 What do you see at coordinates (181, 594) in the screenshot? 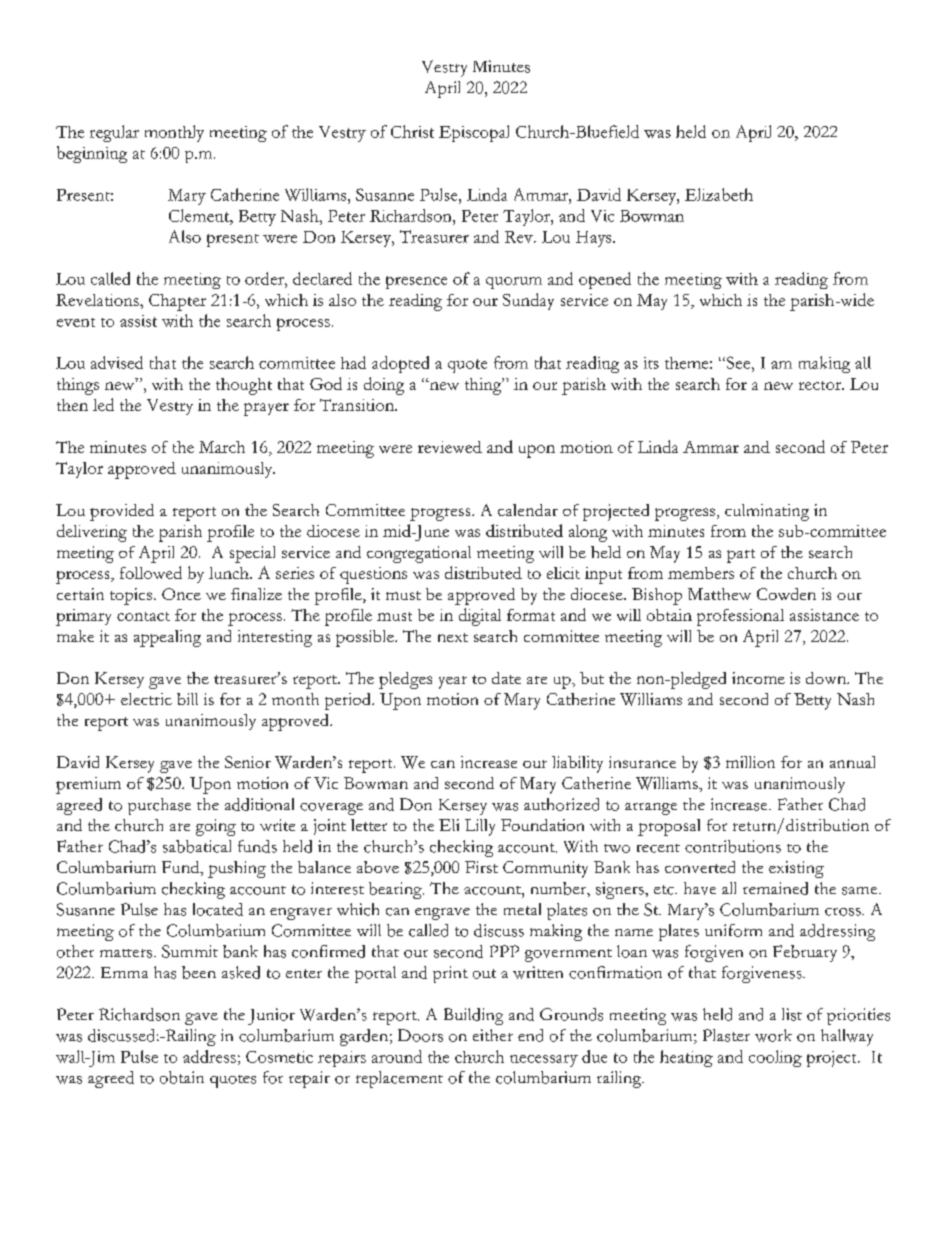
I see `Once` at bounding box center [181, 594].
